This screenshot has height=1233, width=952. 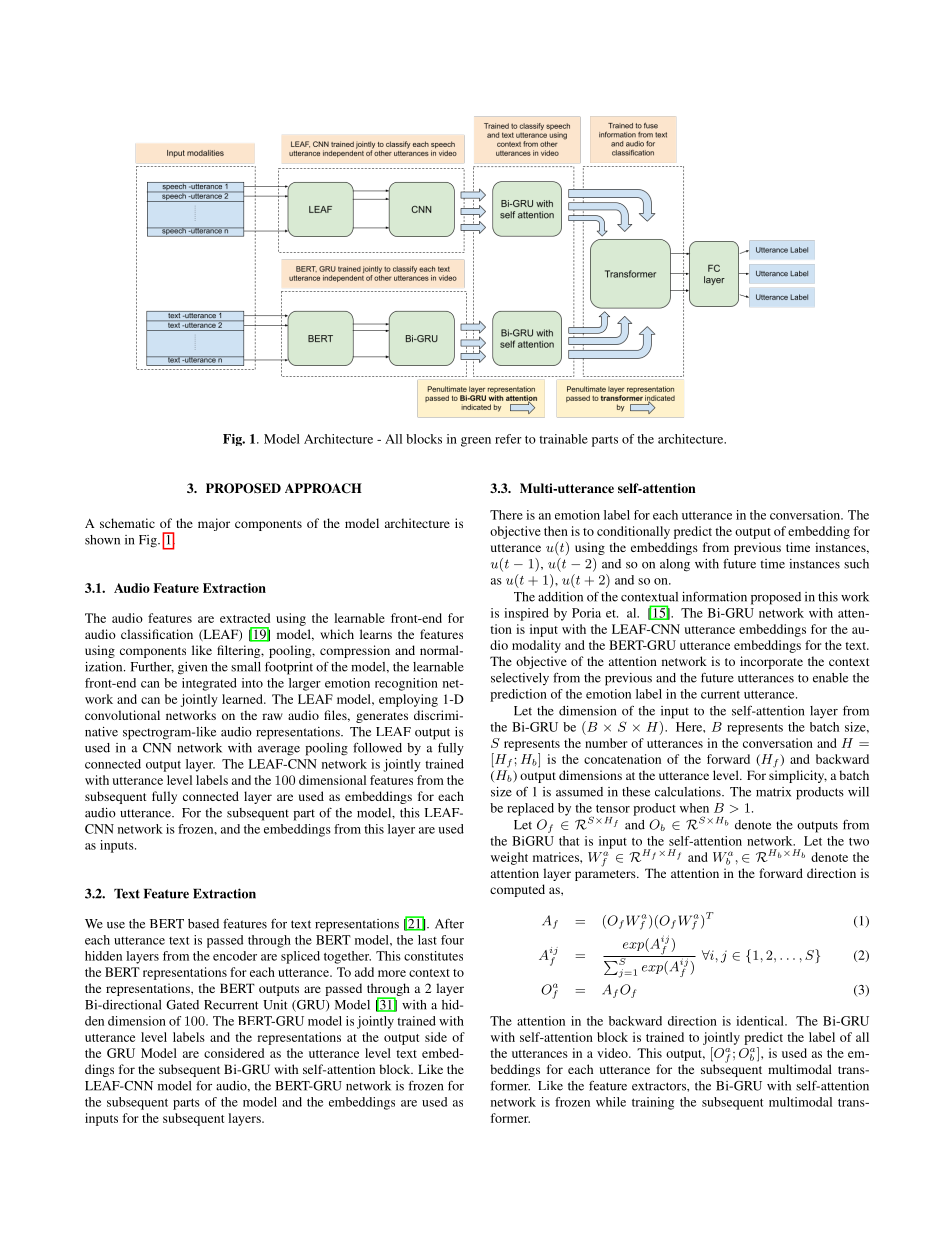 I want to click on After, so click(x=449, y=923).
